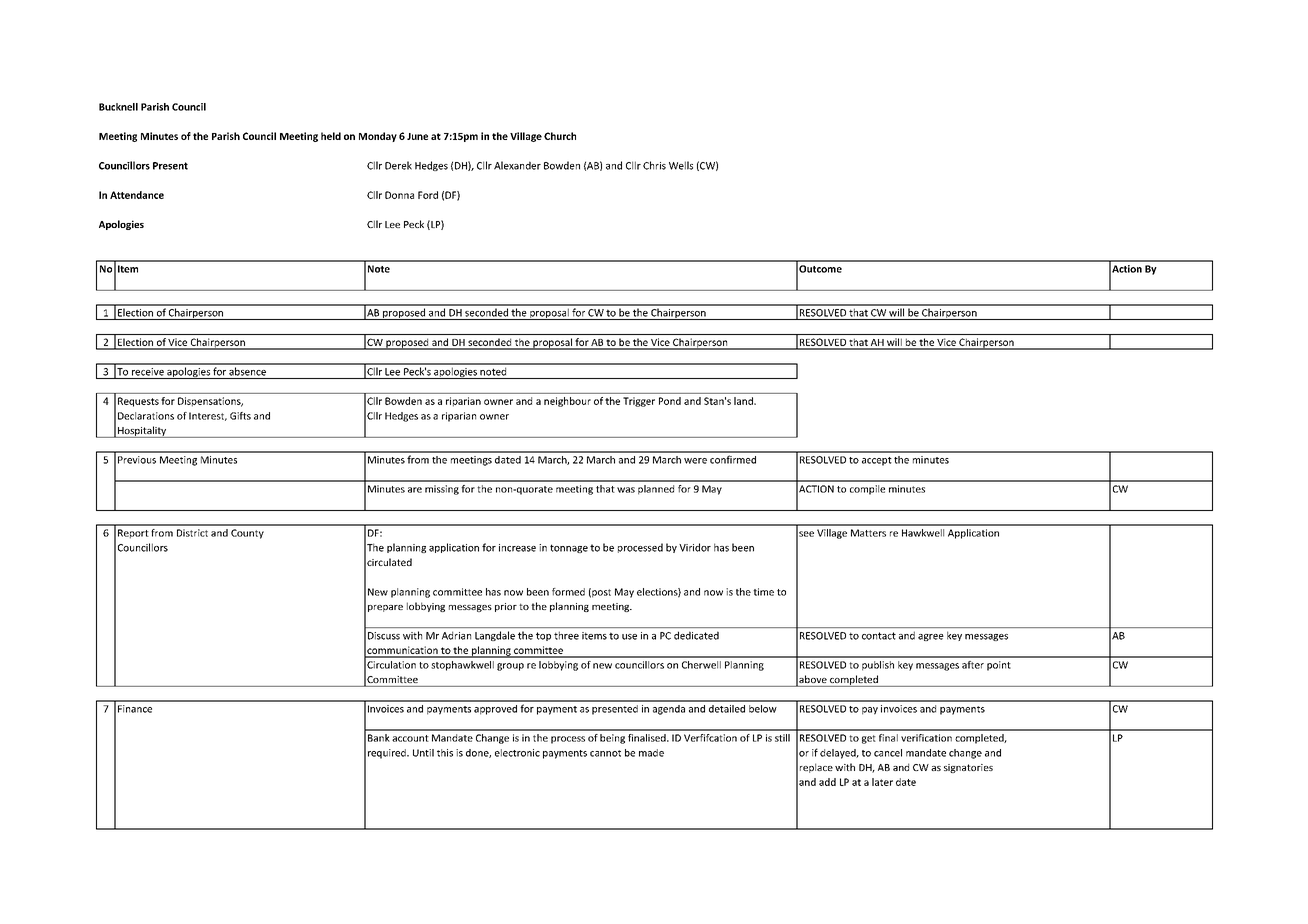 Image resolution: width=1308 pixels, height=924 pixels. What do you see at coordinates (877, 461) in the document?
I see `accept` at bounding box center [877, 461].
